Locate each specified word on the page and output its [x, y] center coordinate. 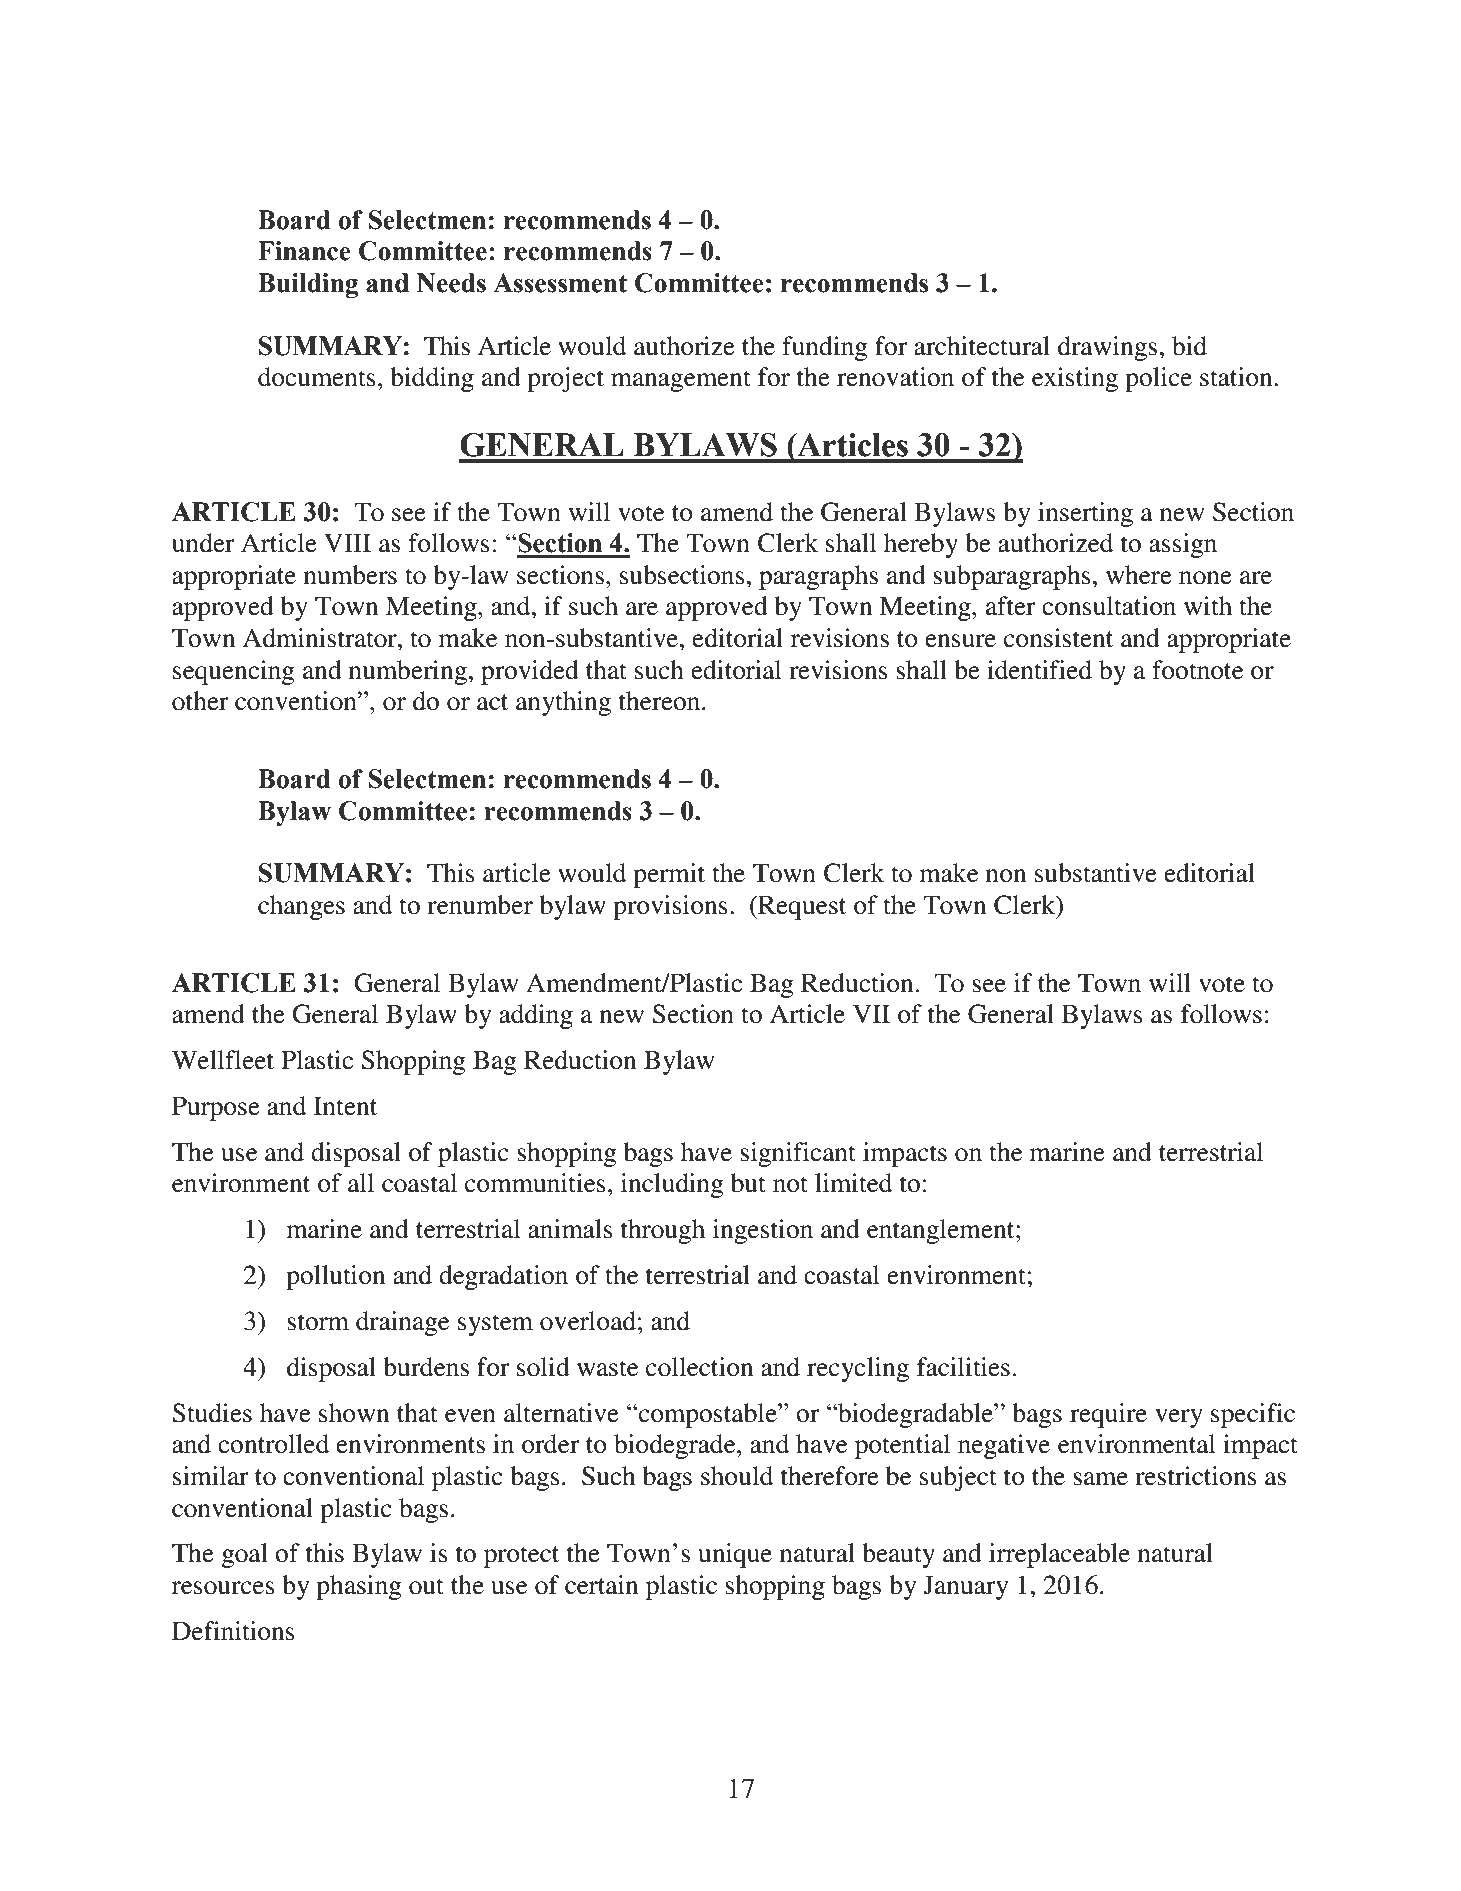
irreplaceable [1059, 1555]
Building [308, 285]
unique [735, 1555]
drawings [1109, 348]
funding [825, 348]
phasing [359, 1587]
